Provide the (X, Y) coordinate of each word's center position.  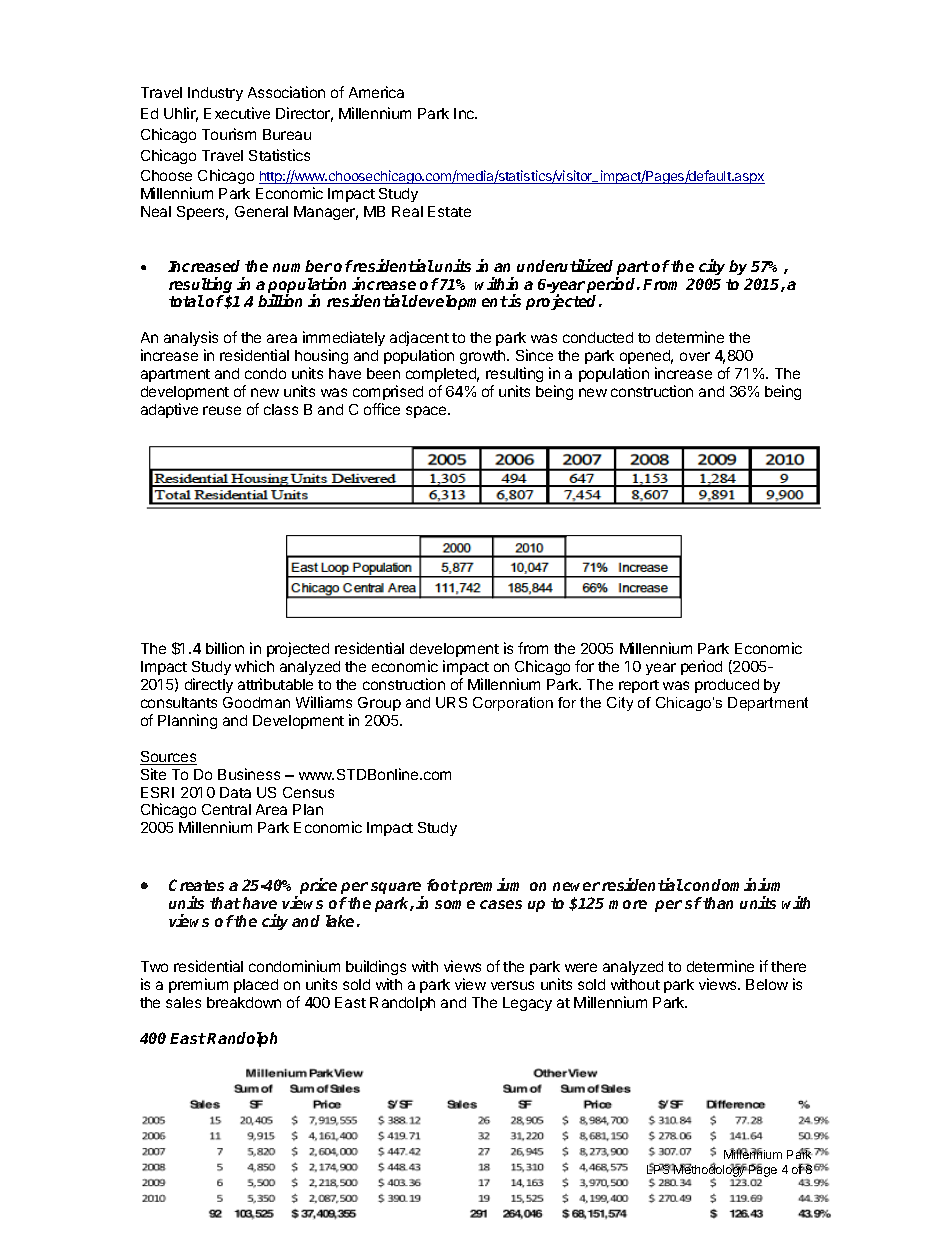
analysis (191, 340)
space (427, 412)
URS (451, 702)
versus (512, 985)
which (254, 666)
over (695, 356)
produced (727, 686)
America (376, 92)
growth (484, 357)
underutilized (565, 265)
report (639, 686)
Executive (237, 113)
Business (249, 774)
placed (256, 986)
